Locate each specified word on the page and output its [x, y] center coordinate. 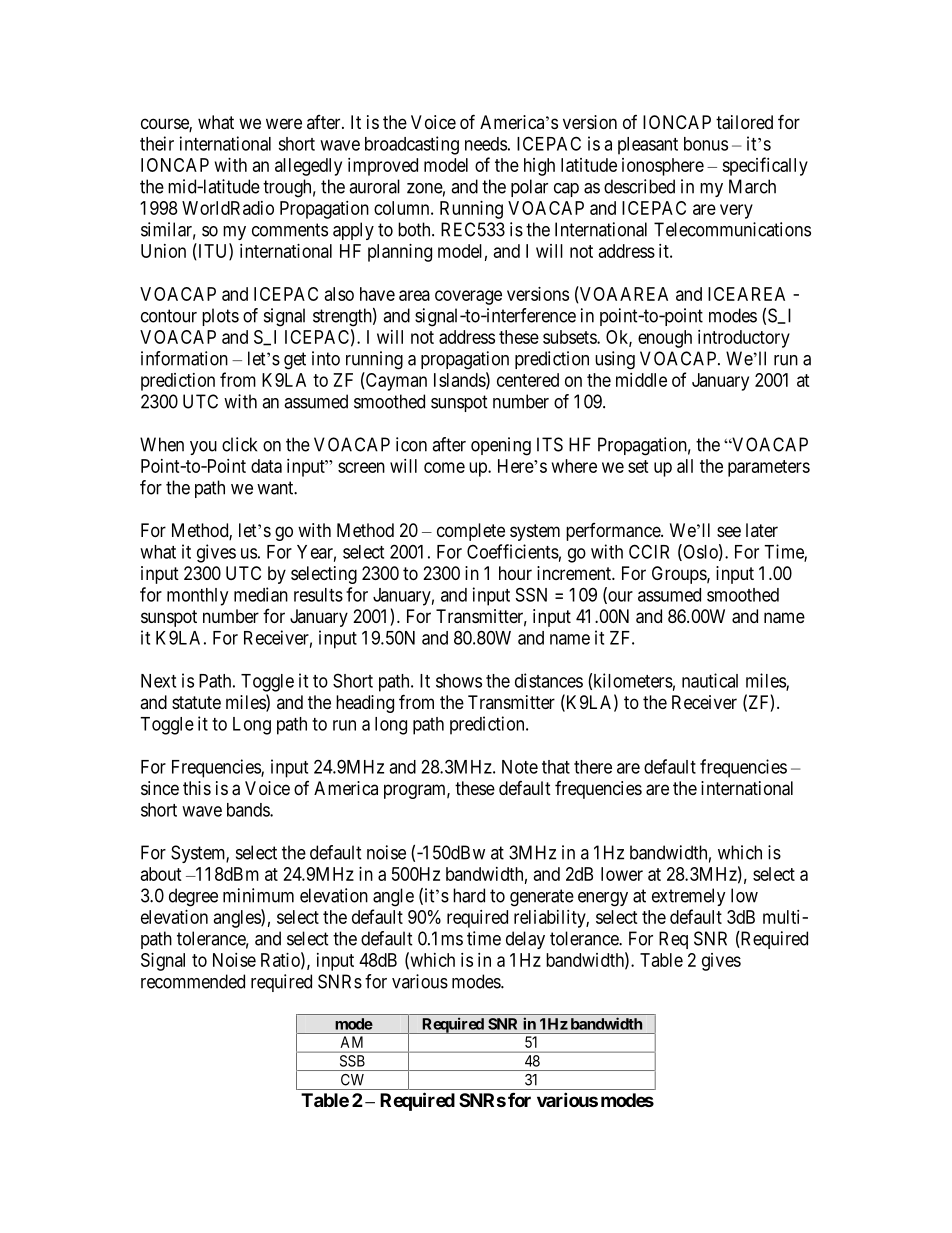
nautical [710, 680]
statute [196, 702]
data [266, 466]
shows [459, 681]
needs [486, 144]
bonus [706, 144]
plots [220, 317]
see [729, 531]
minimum [258, 895]
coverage [468, 297]
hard [469, 895]
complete [471, 532]
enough [665, 339]
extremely [689, 897]
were [284, 123]
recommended [193, 981]
